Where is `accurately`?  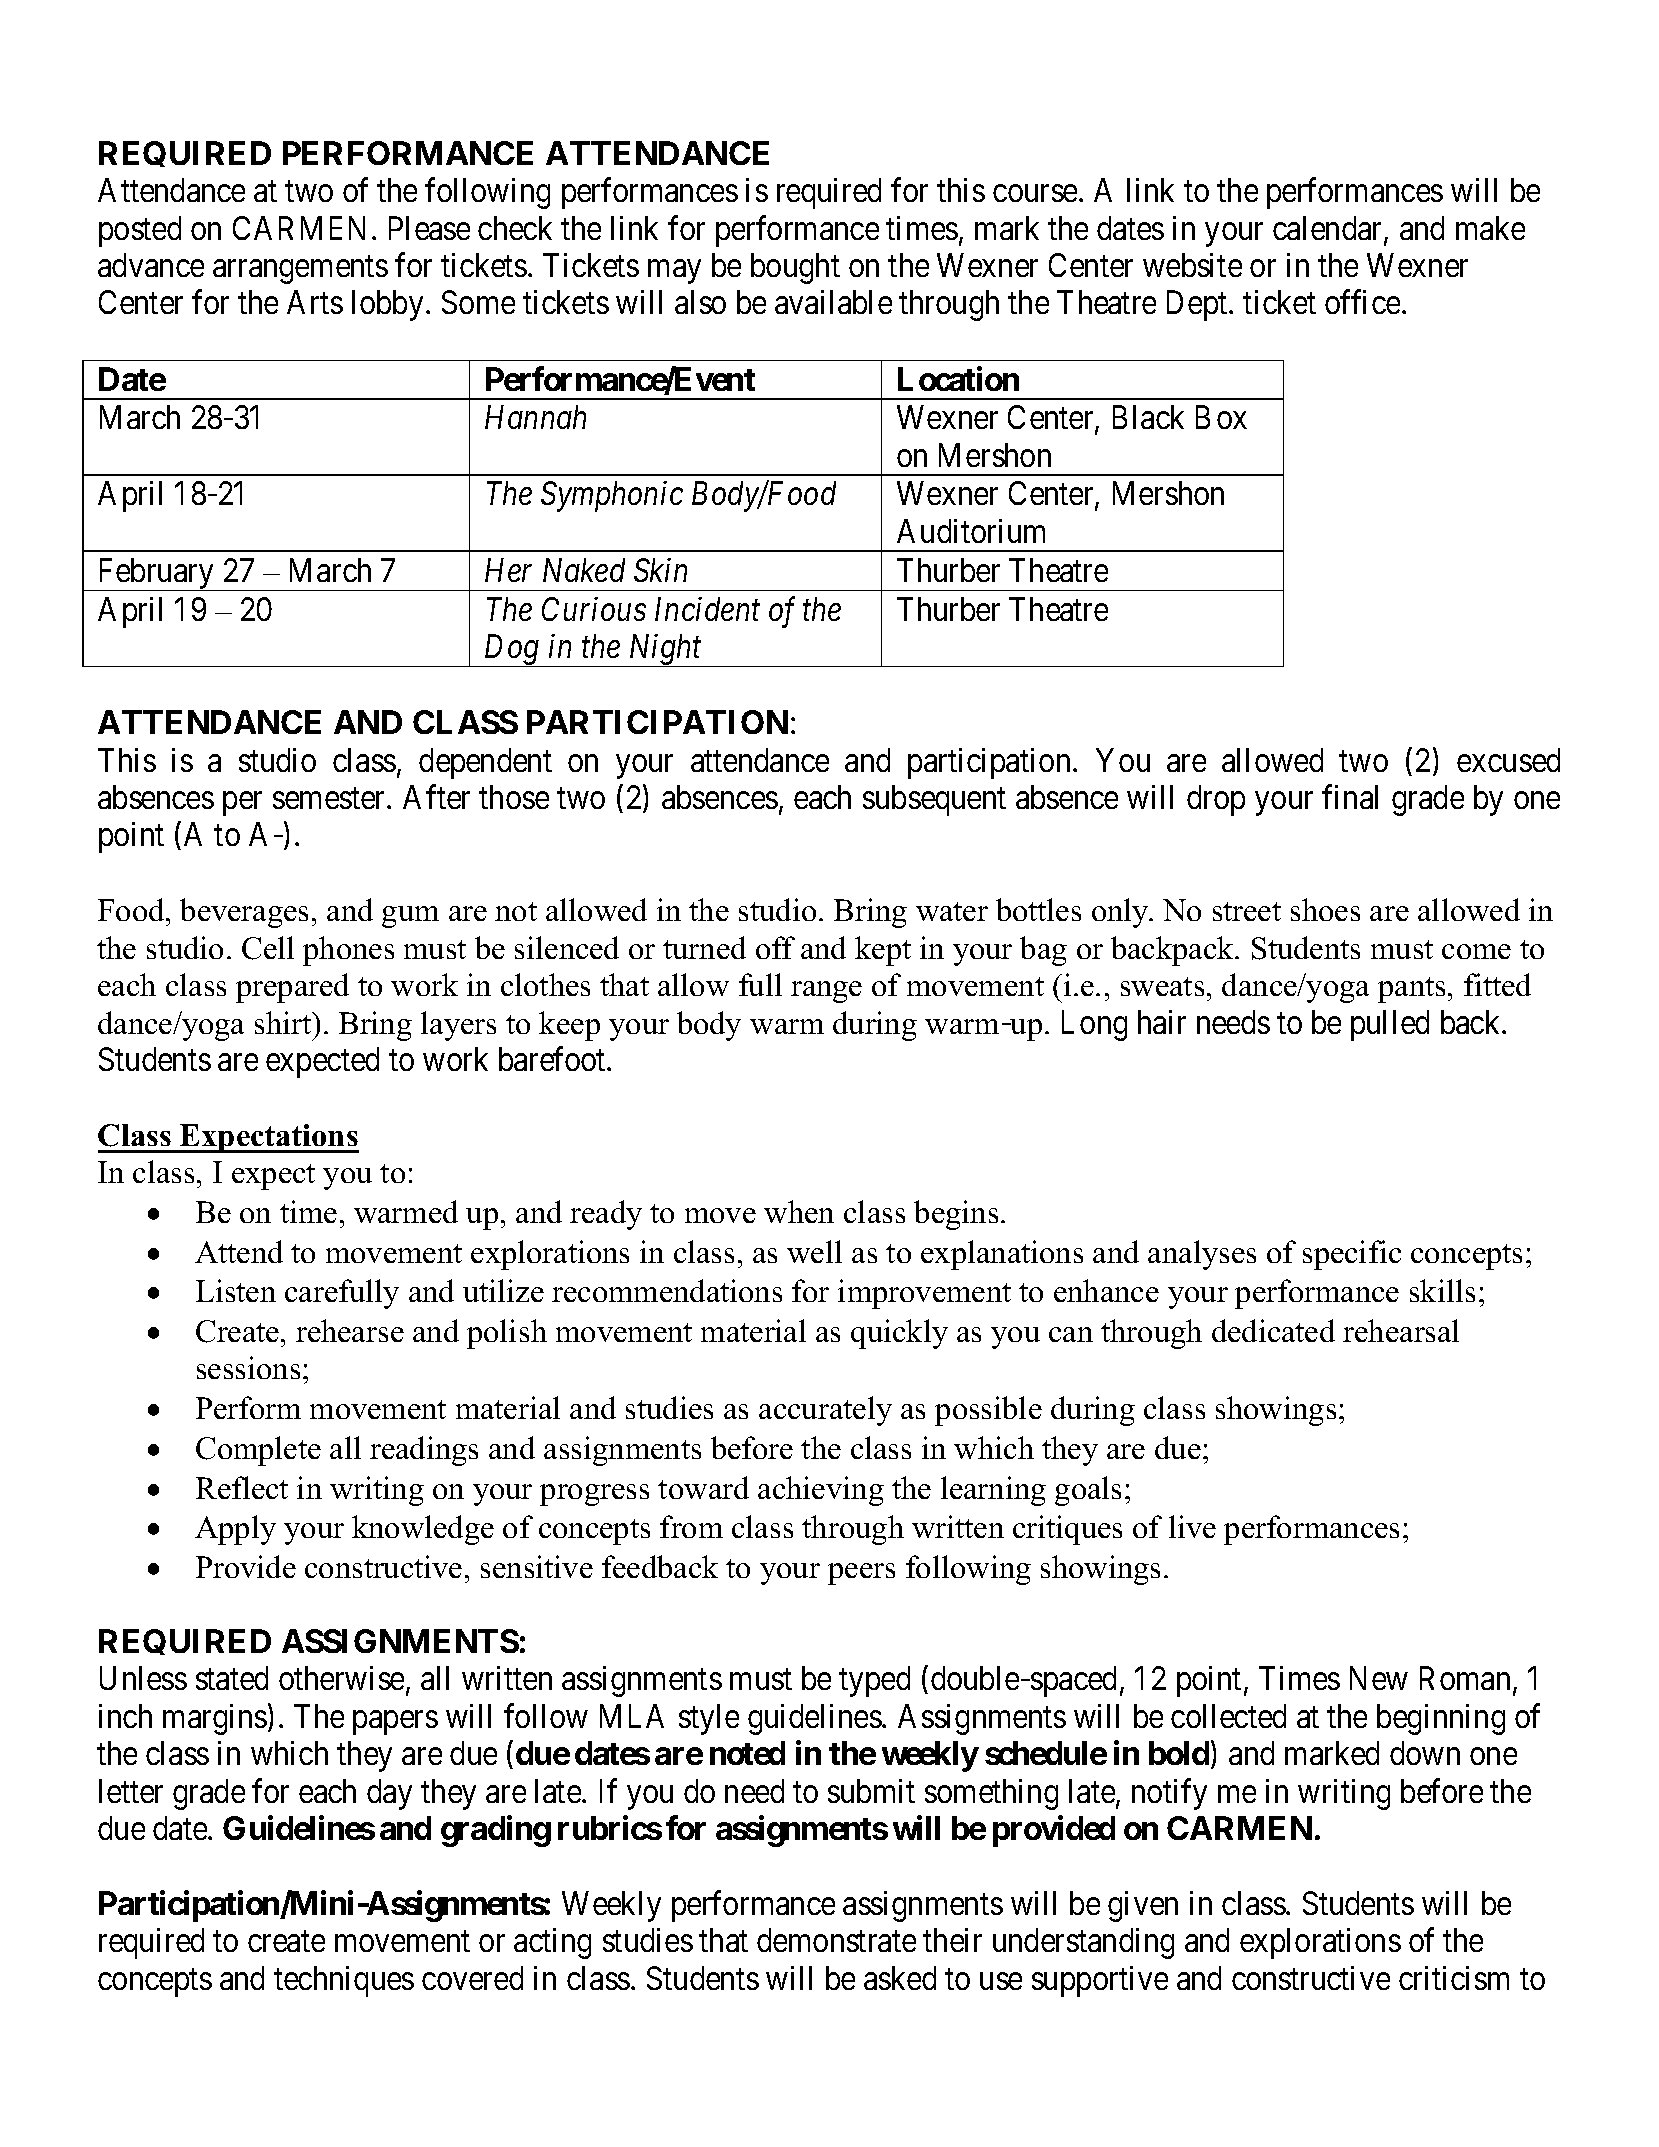
accurately is located at coordinates (825, 1411).
